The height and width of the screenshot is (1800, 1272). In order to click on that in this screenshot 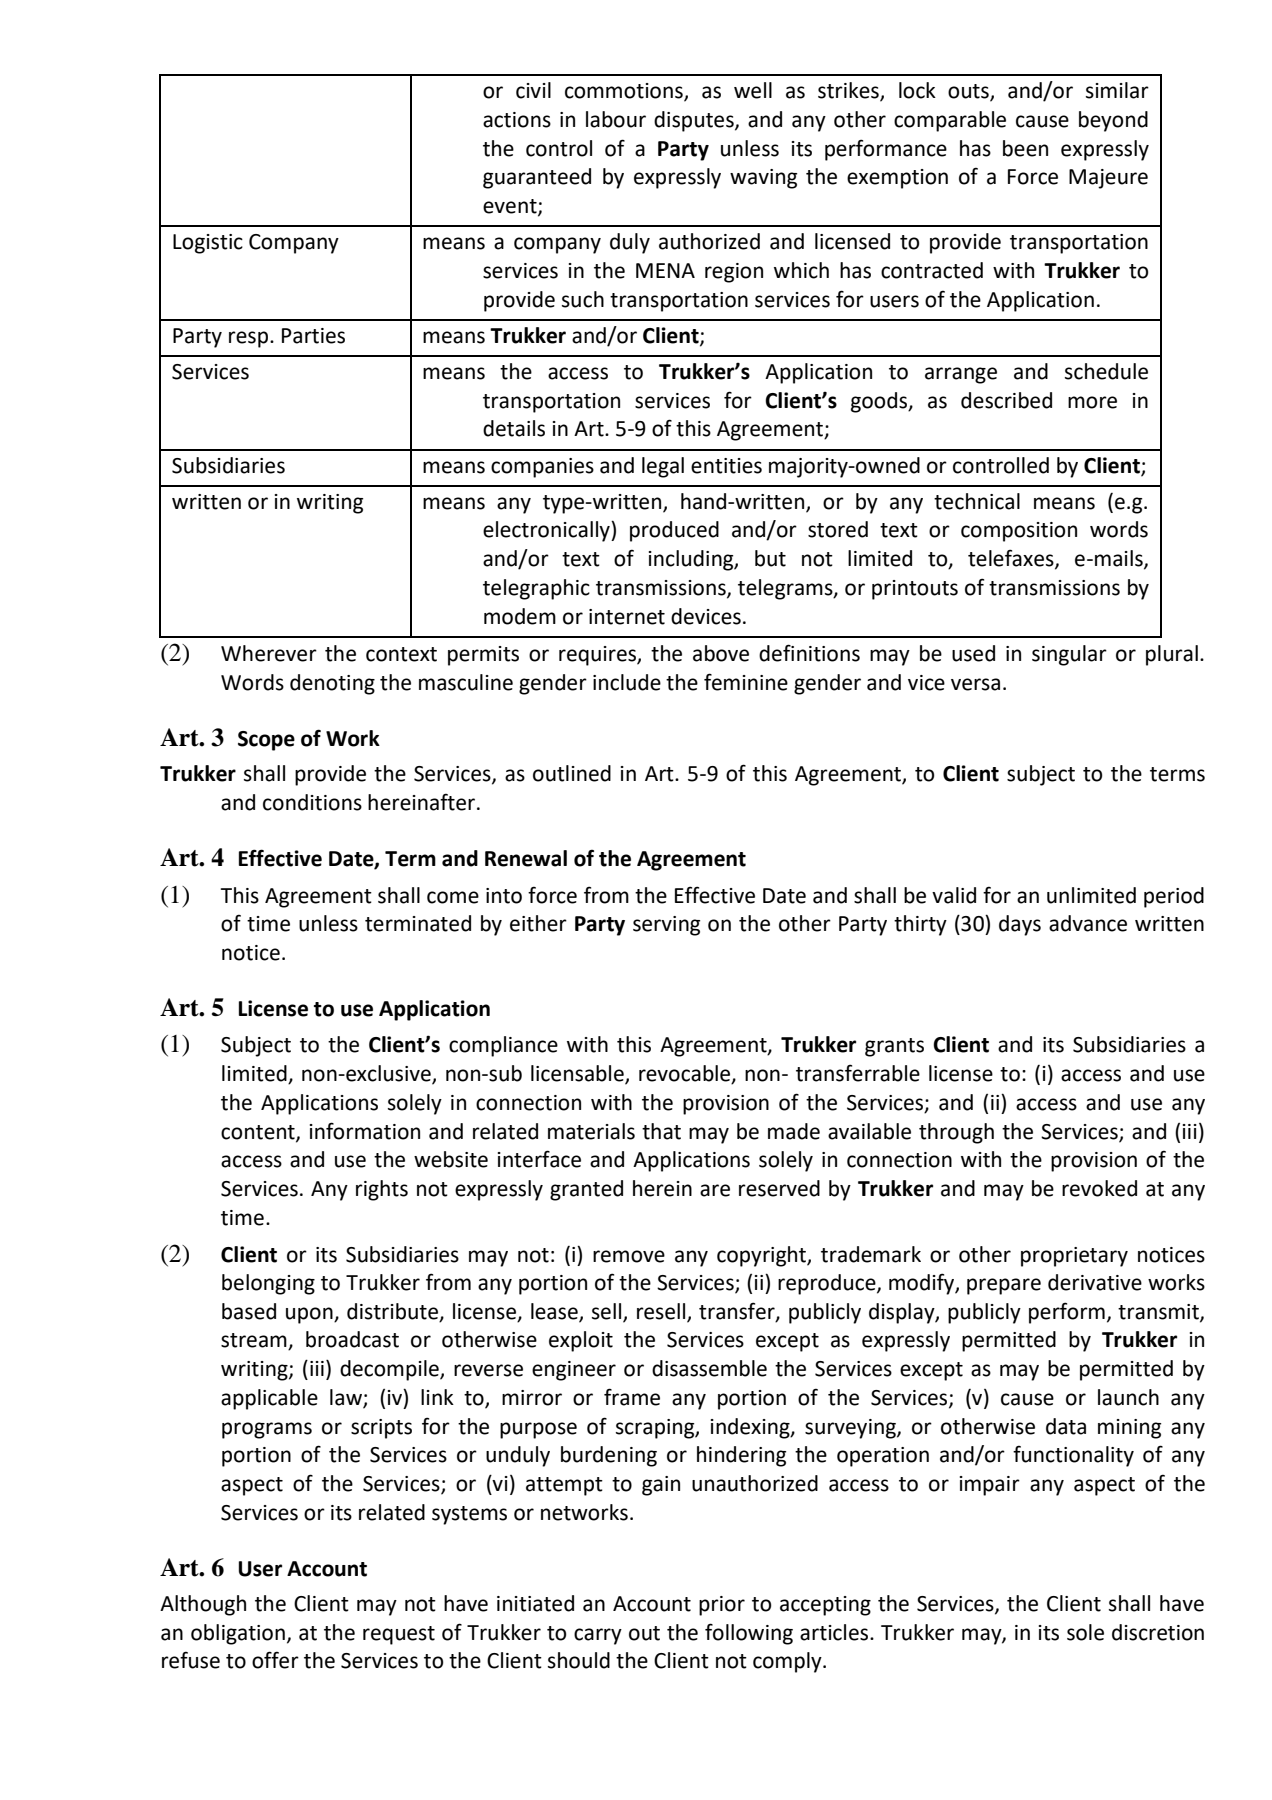, I will do `click(661, 1131)`.
